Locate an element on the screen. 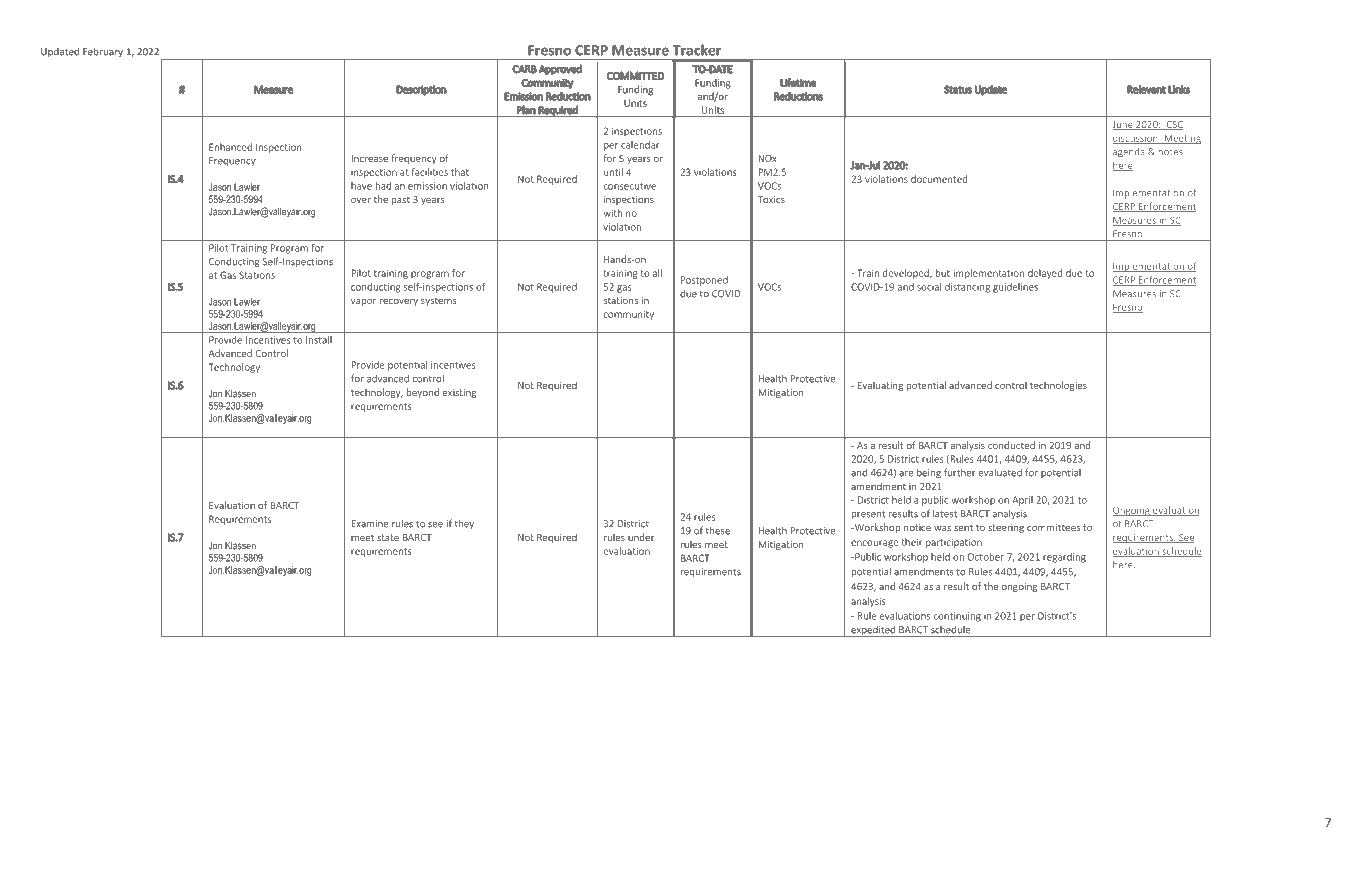  state is located at coordinates (388, 537).
